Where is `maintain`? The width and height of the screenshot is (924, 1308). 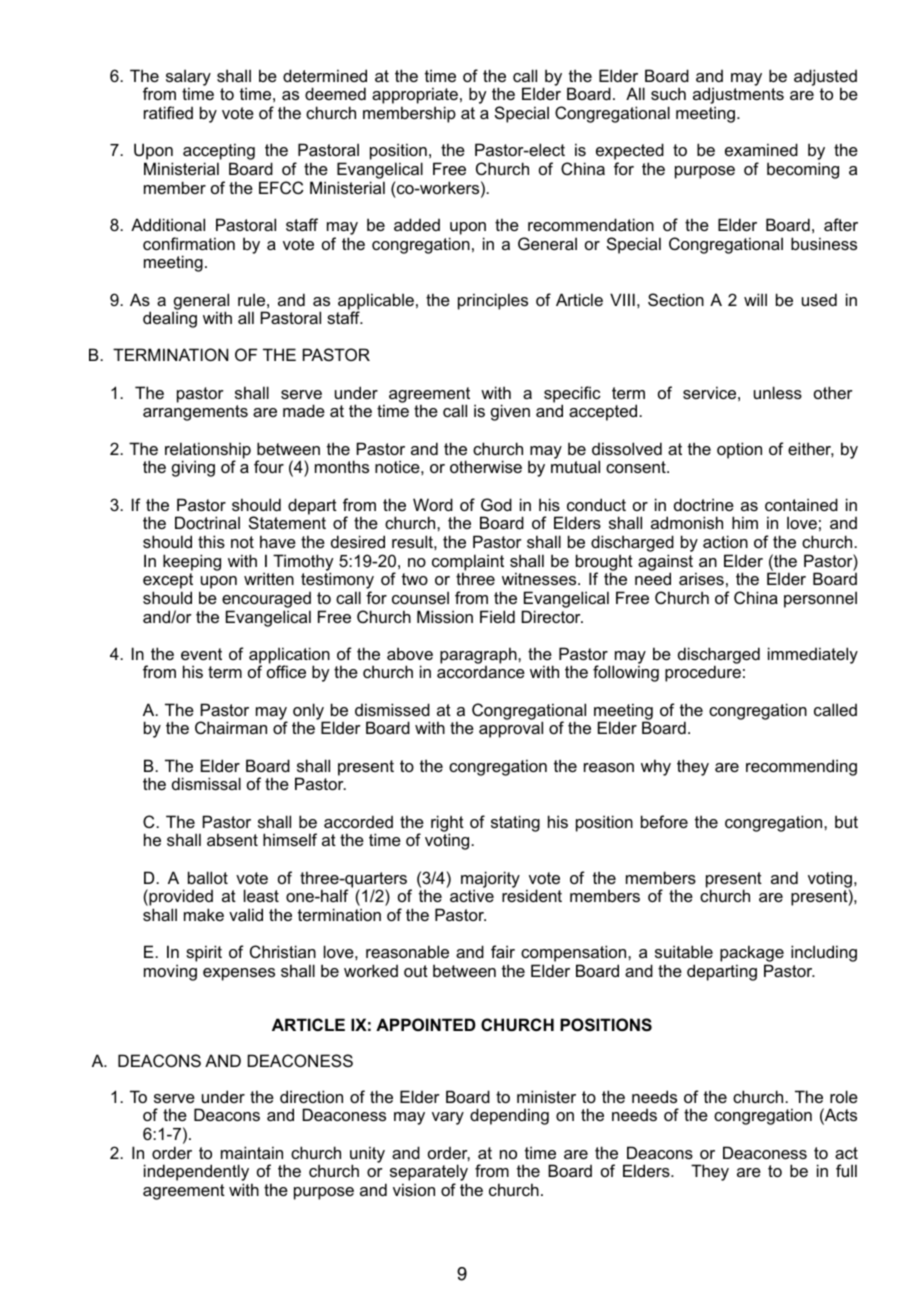
maintain is located at coordinates (252, 1152).
